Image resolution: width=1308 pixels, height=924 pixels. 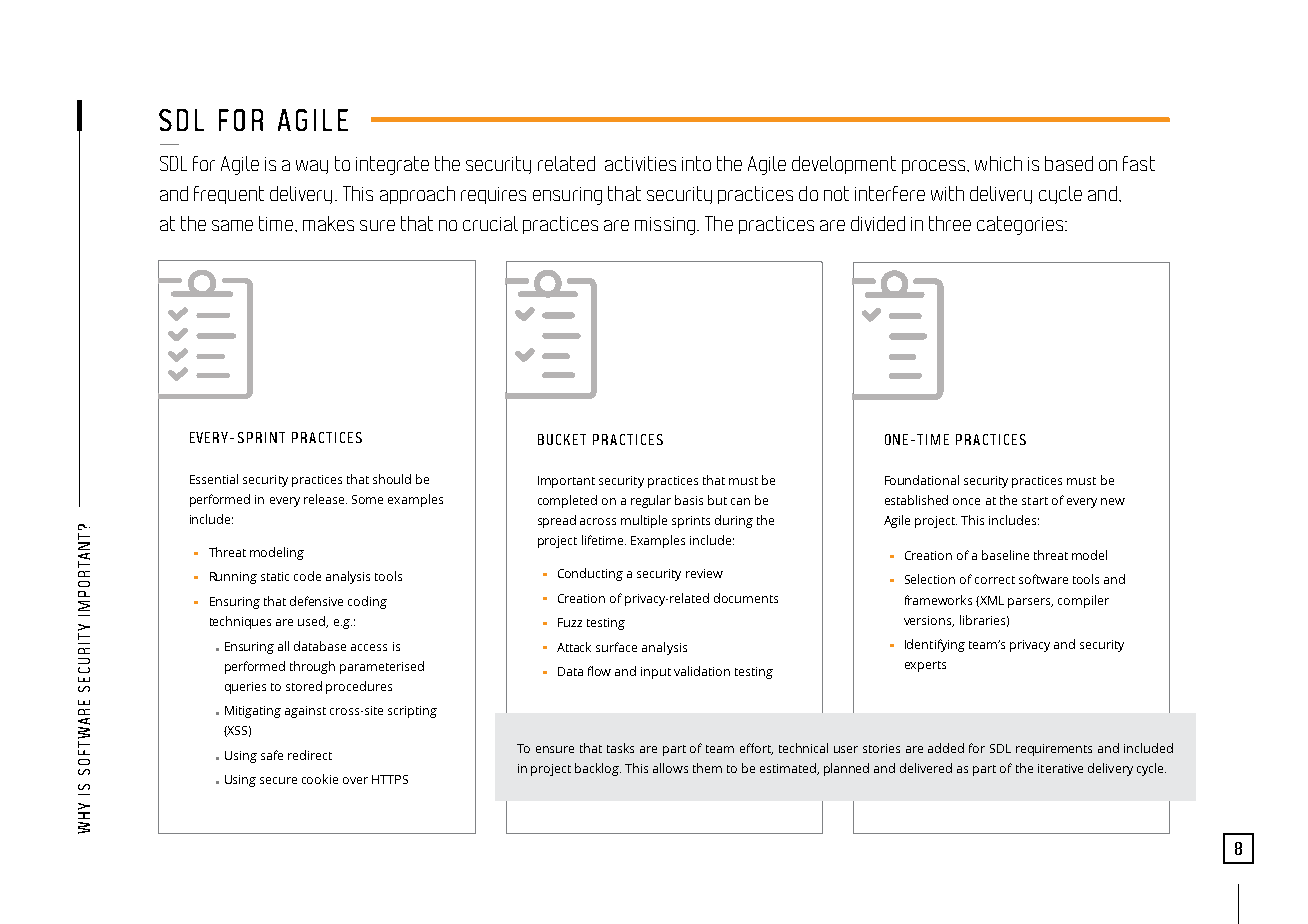 What do you see at coordinates (1005, 555) in the screenshot?
I see `baseline` at bounding box center [1005, 555].
